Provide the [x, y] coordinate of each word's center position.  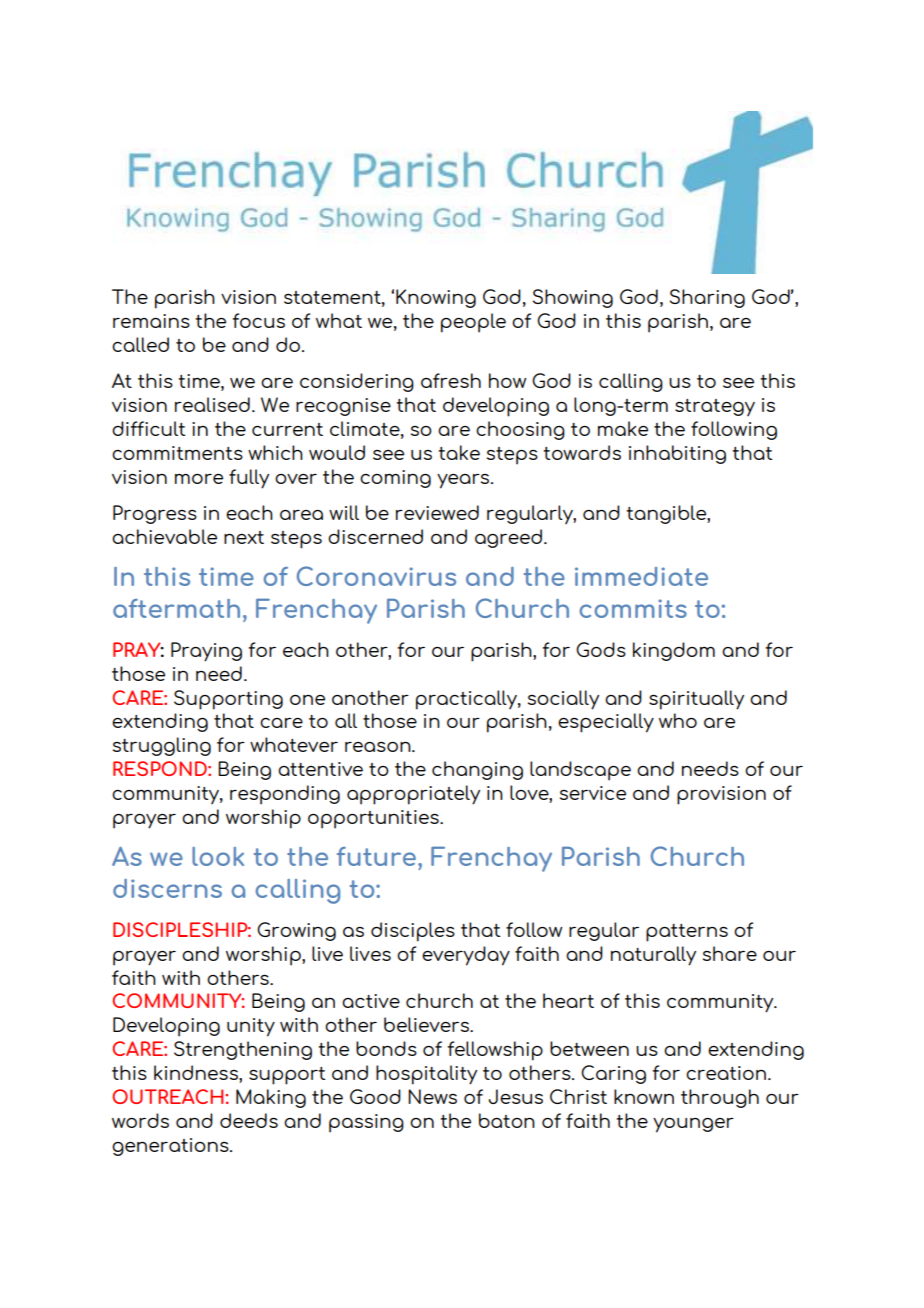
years [464, 481]
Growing [296, 931]
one [307, 700]
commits [633, 608]
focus [259, 320]
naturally [653, 956]
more [199, 479]
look [218, 856]
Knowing [436, 298]
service [593, 793]
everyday [466, 956]
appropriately [413, 795]
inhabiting [677, 454]
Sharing [707, 298]
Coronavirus [376, 576]
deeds [249, 1120]
